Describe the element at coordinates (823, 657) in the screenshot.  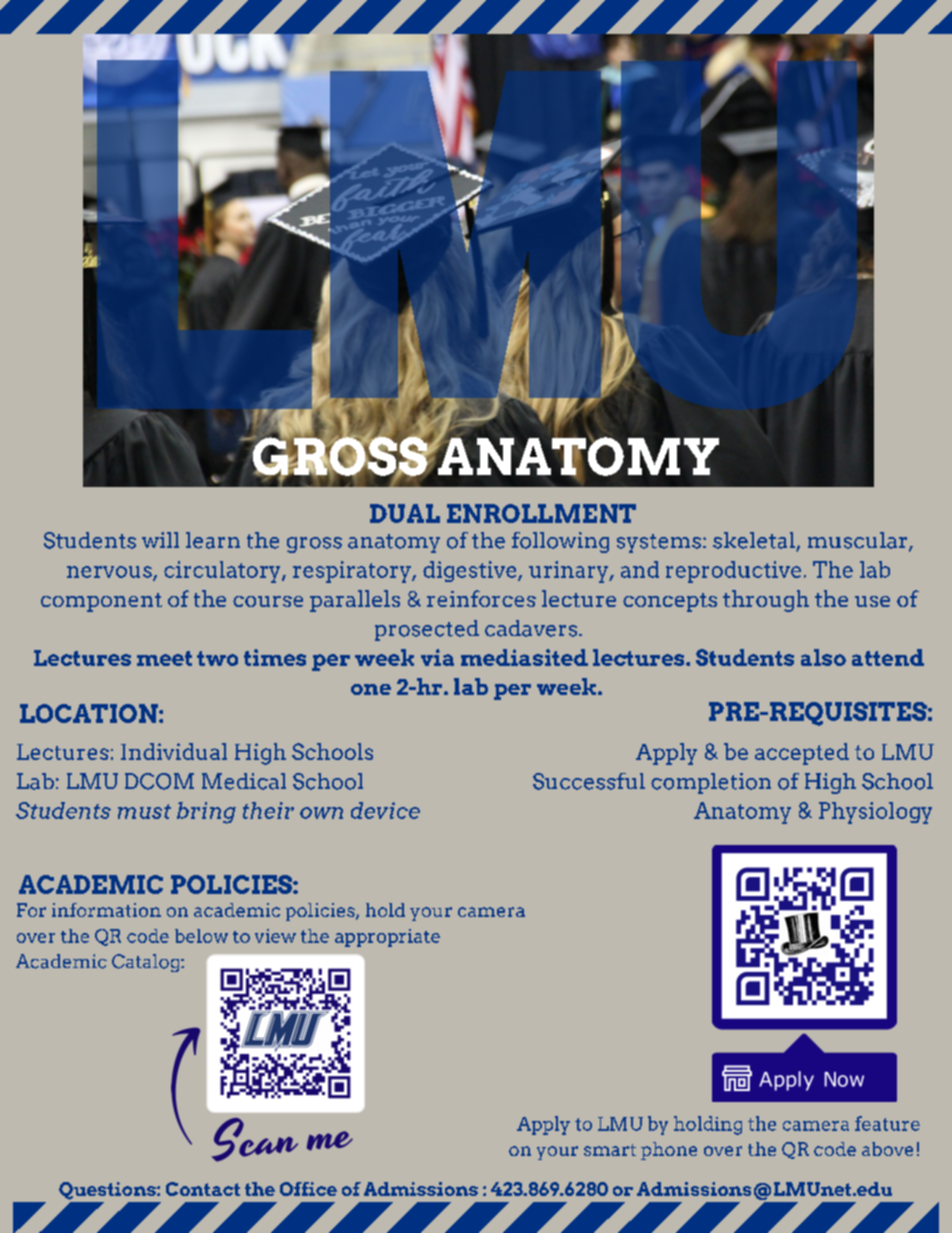
I see `also` at that location.
